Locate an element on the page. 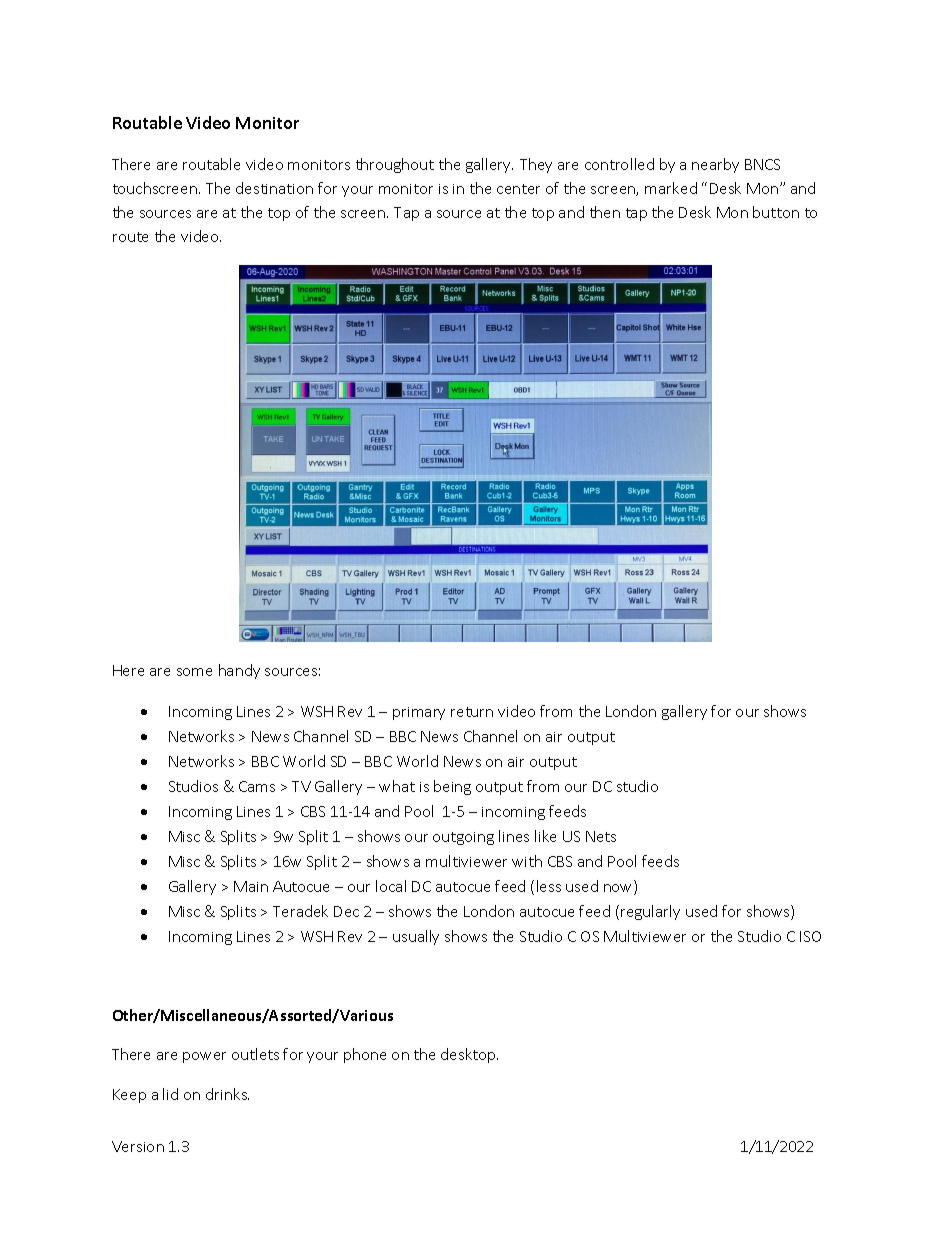 Image resolution: width=952 pixels, height=1233 pixels. drinks is located at coordinates (227, 1094).
